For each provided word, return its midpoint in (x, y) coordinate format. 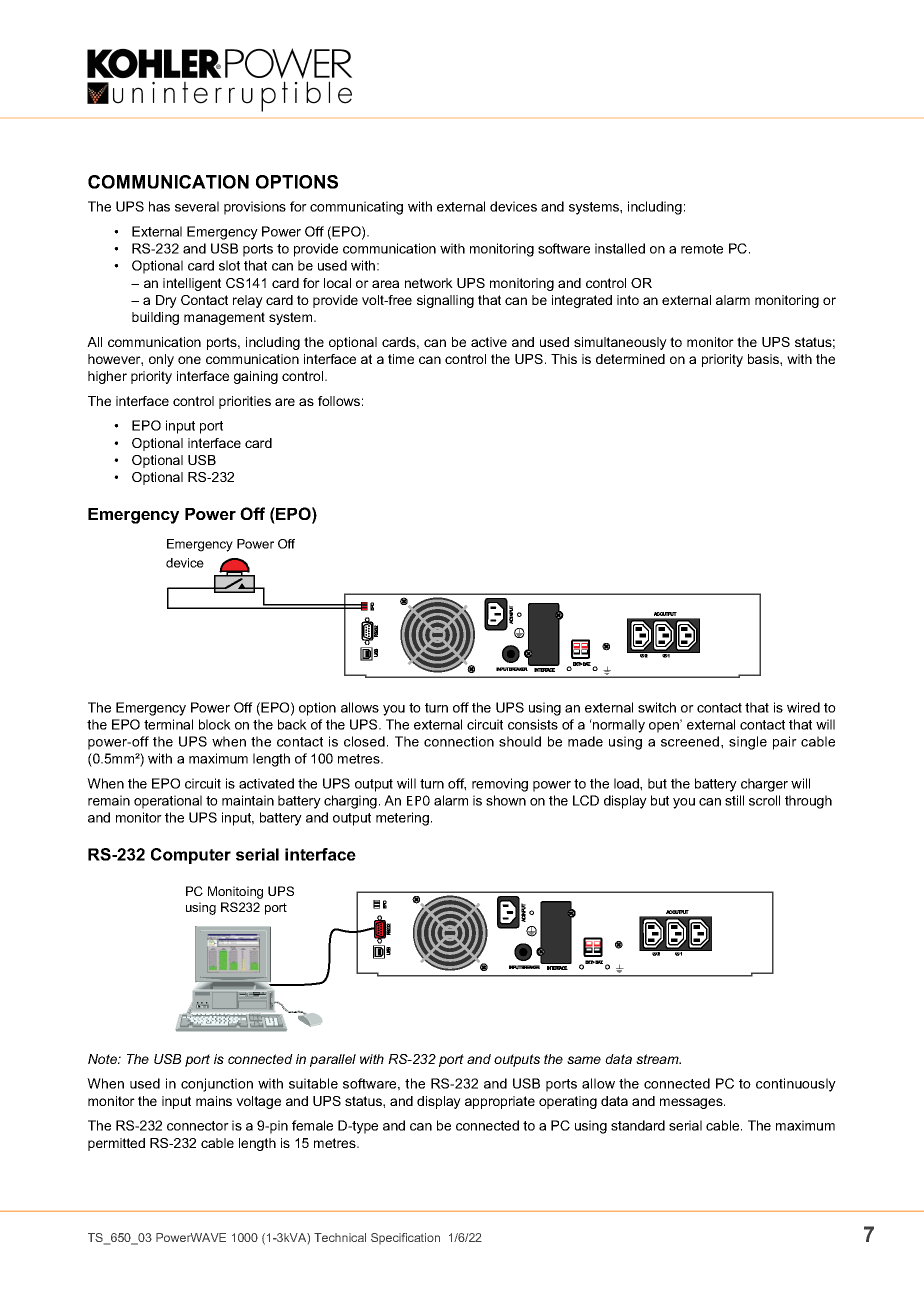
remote (702, 249)
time (401, 359)
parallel (333, 1060)
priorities (245, 402)
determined (630, 359)
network (429, 283)
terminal (168, 724)
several (197, 206)
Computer (191, 856)
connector (198, 1126)
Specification (405, 1238)
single (748, 743)
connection (459, 741)
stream (658, 1059)
